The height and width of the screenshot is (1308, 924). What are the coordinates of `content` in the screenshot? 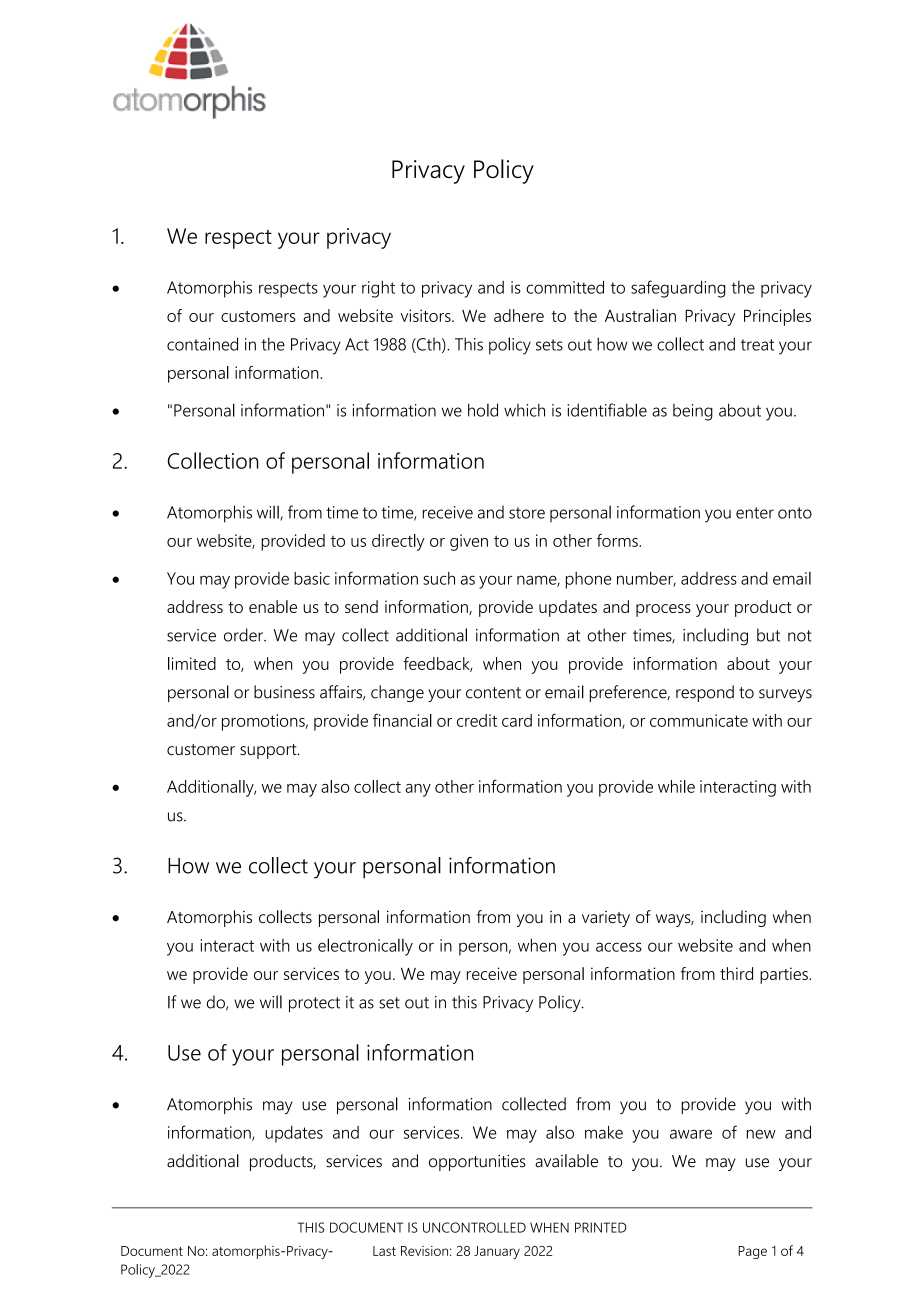 It's located at (493, 693).
